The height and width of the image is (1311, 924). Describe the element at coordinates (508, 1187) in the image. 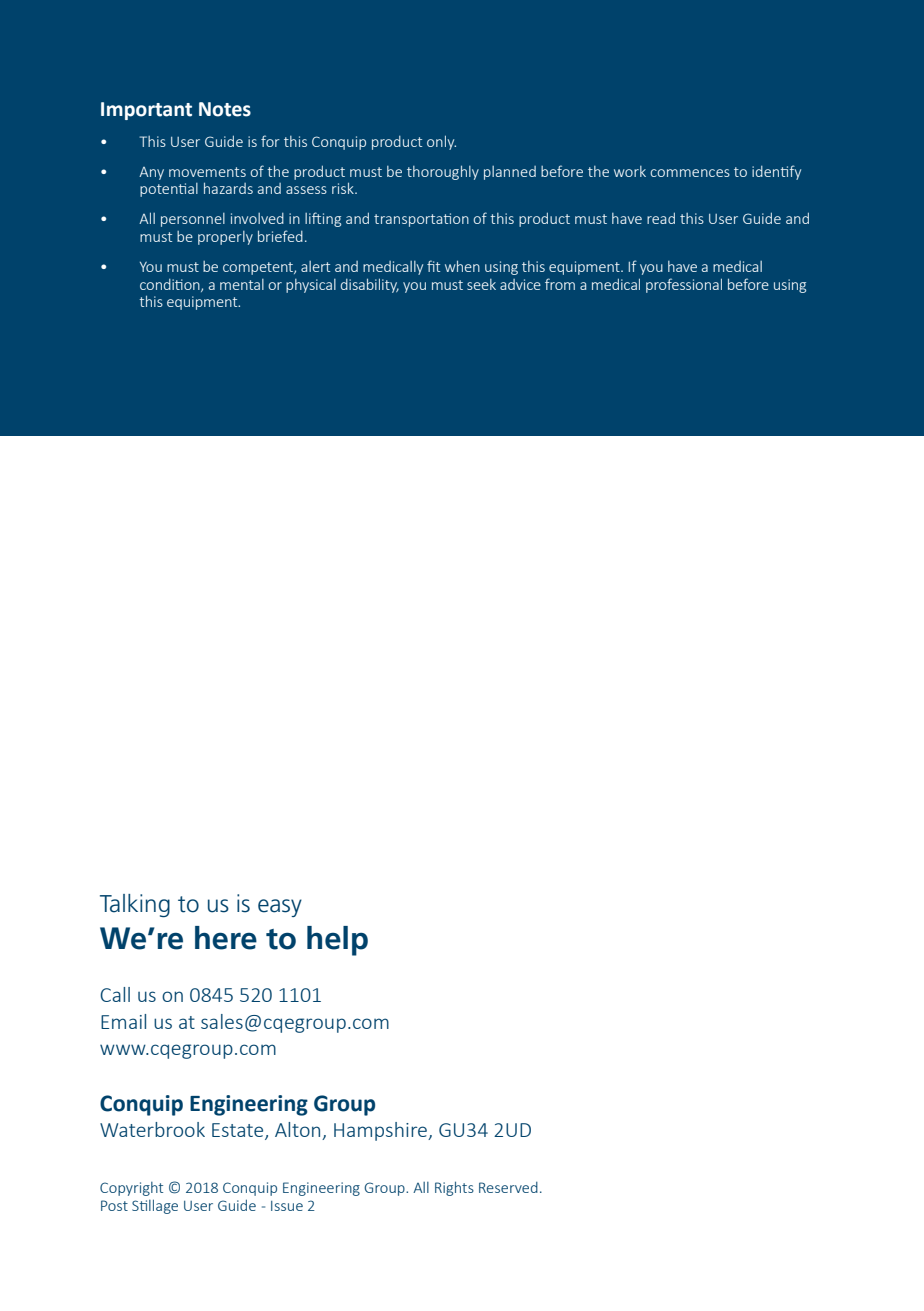

I see `Reserved` at that location.
